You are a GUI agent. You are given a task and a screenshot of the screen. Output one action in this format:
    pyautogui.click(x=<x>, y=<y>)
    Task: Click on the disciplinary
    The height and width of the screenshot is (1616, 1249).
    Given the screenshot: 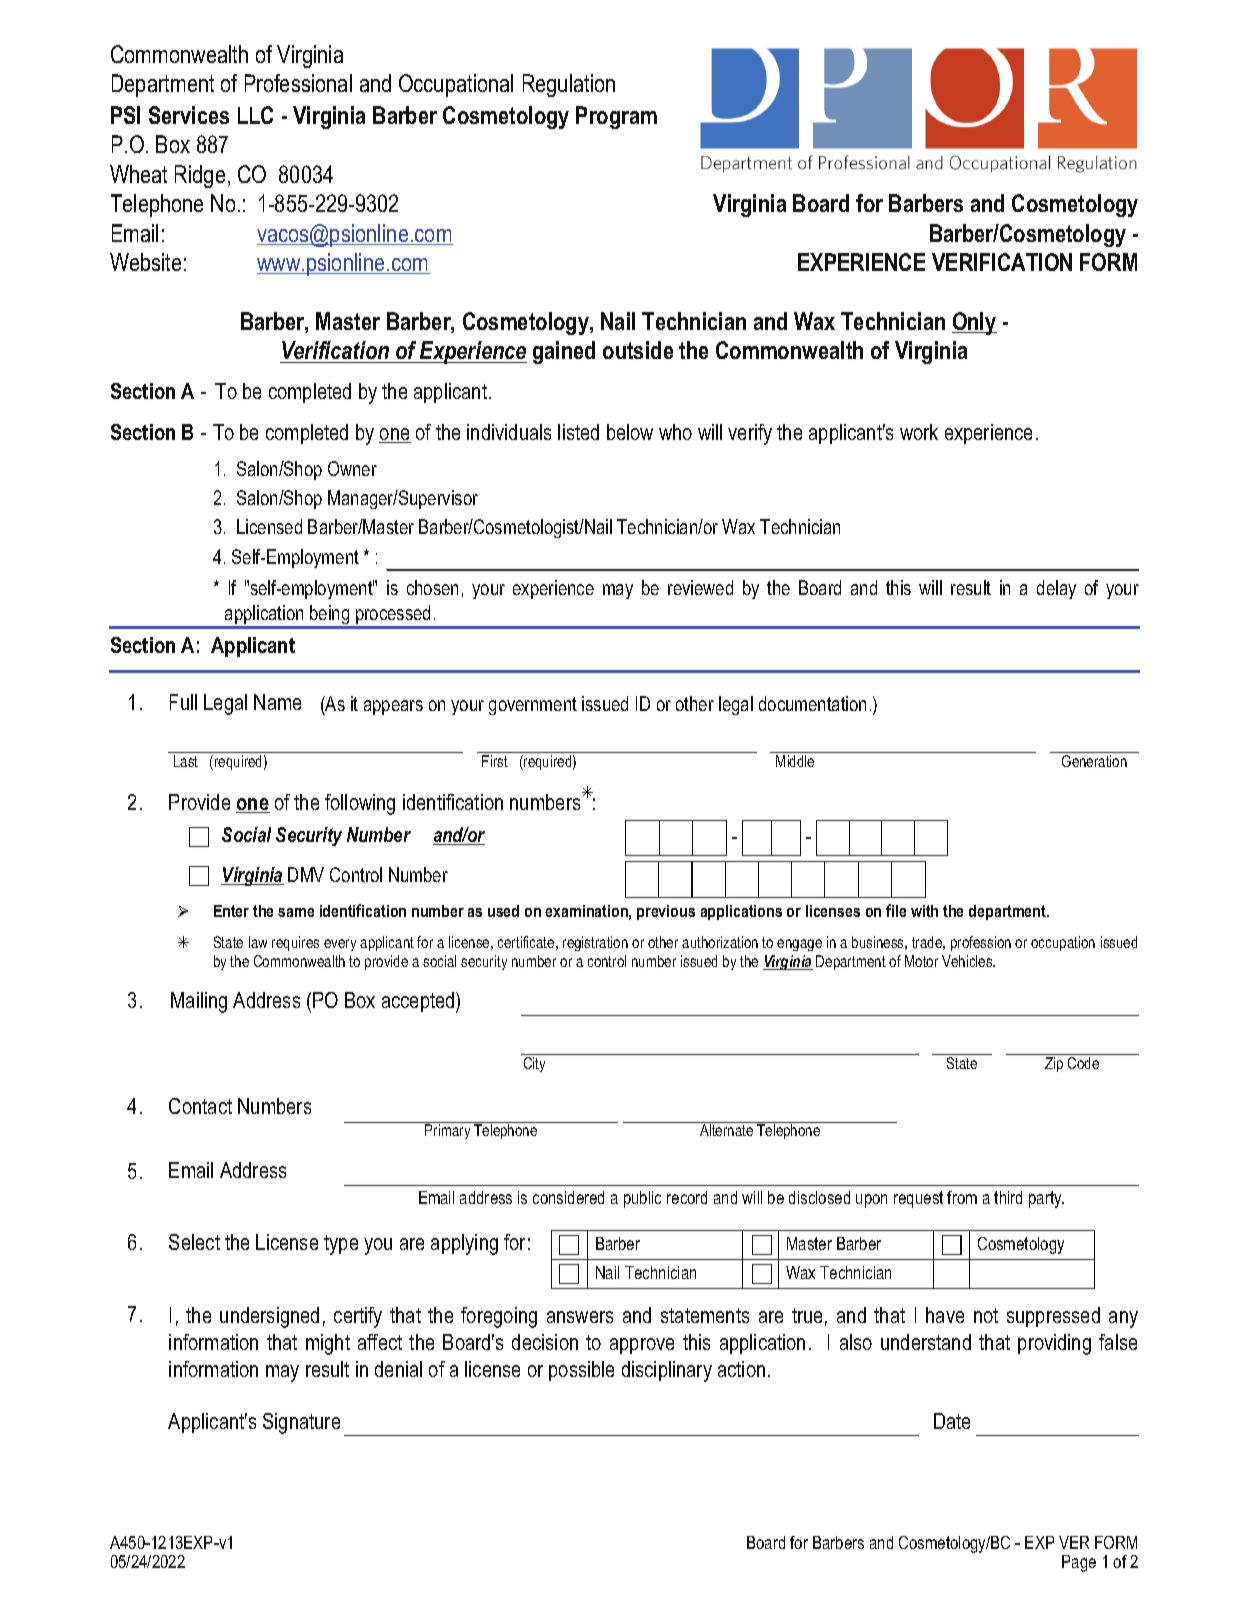 What is the action you would take?
    pyautogui.click(x=667, y=1371)
